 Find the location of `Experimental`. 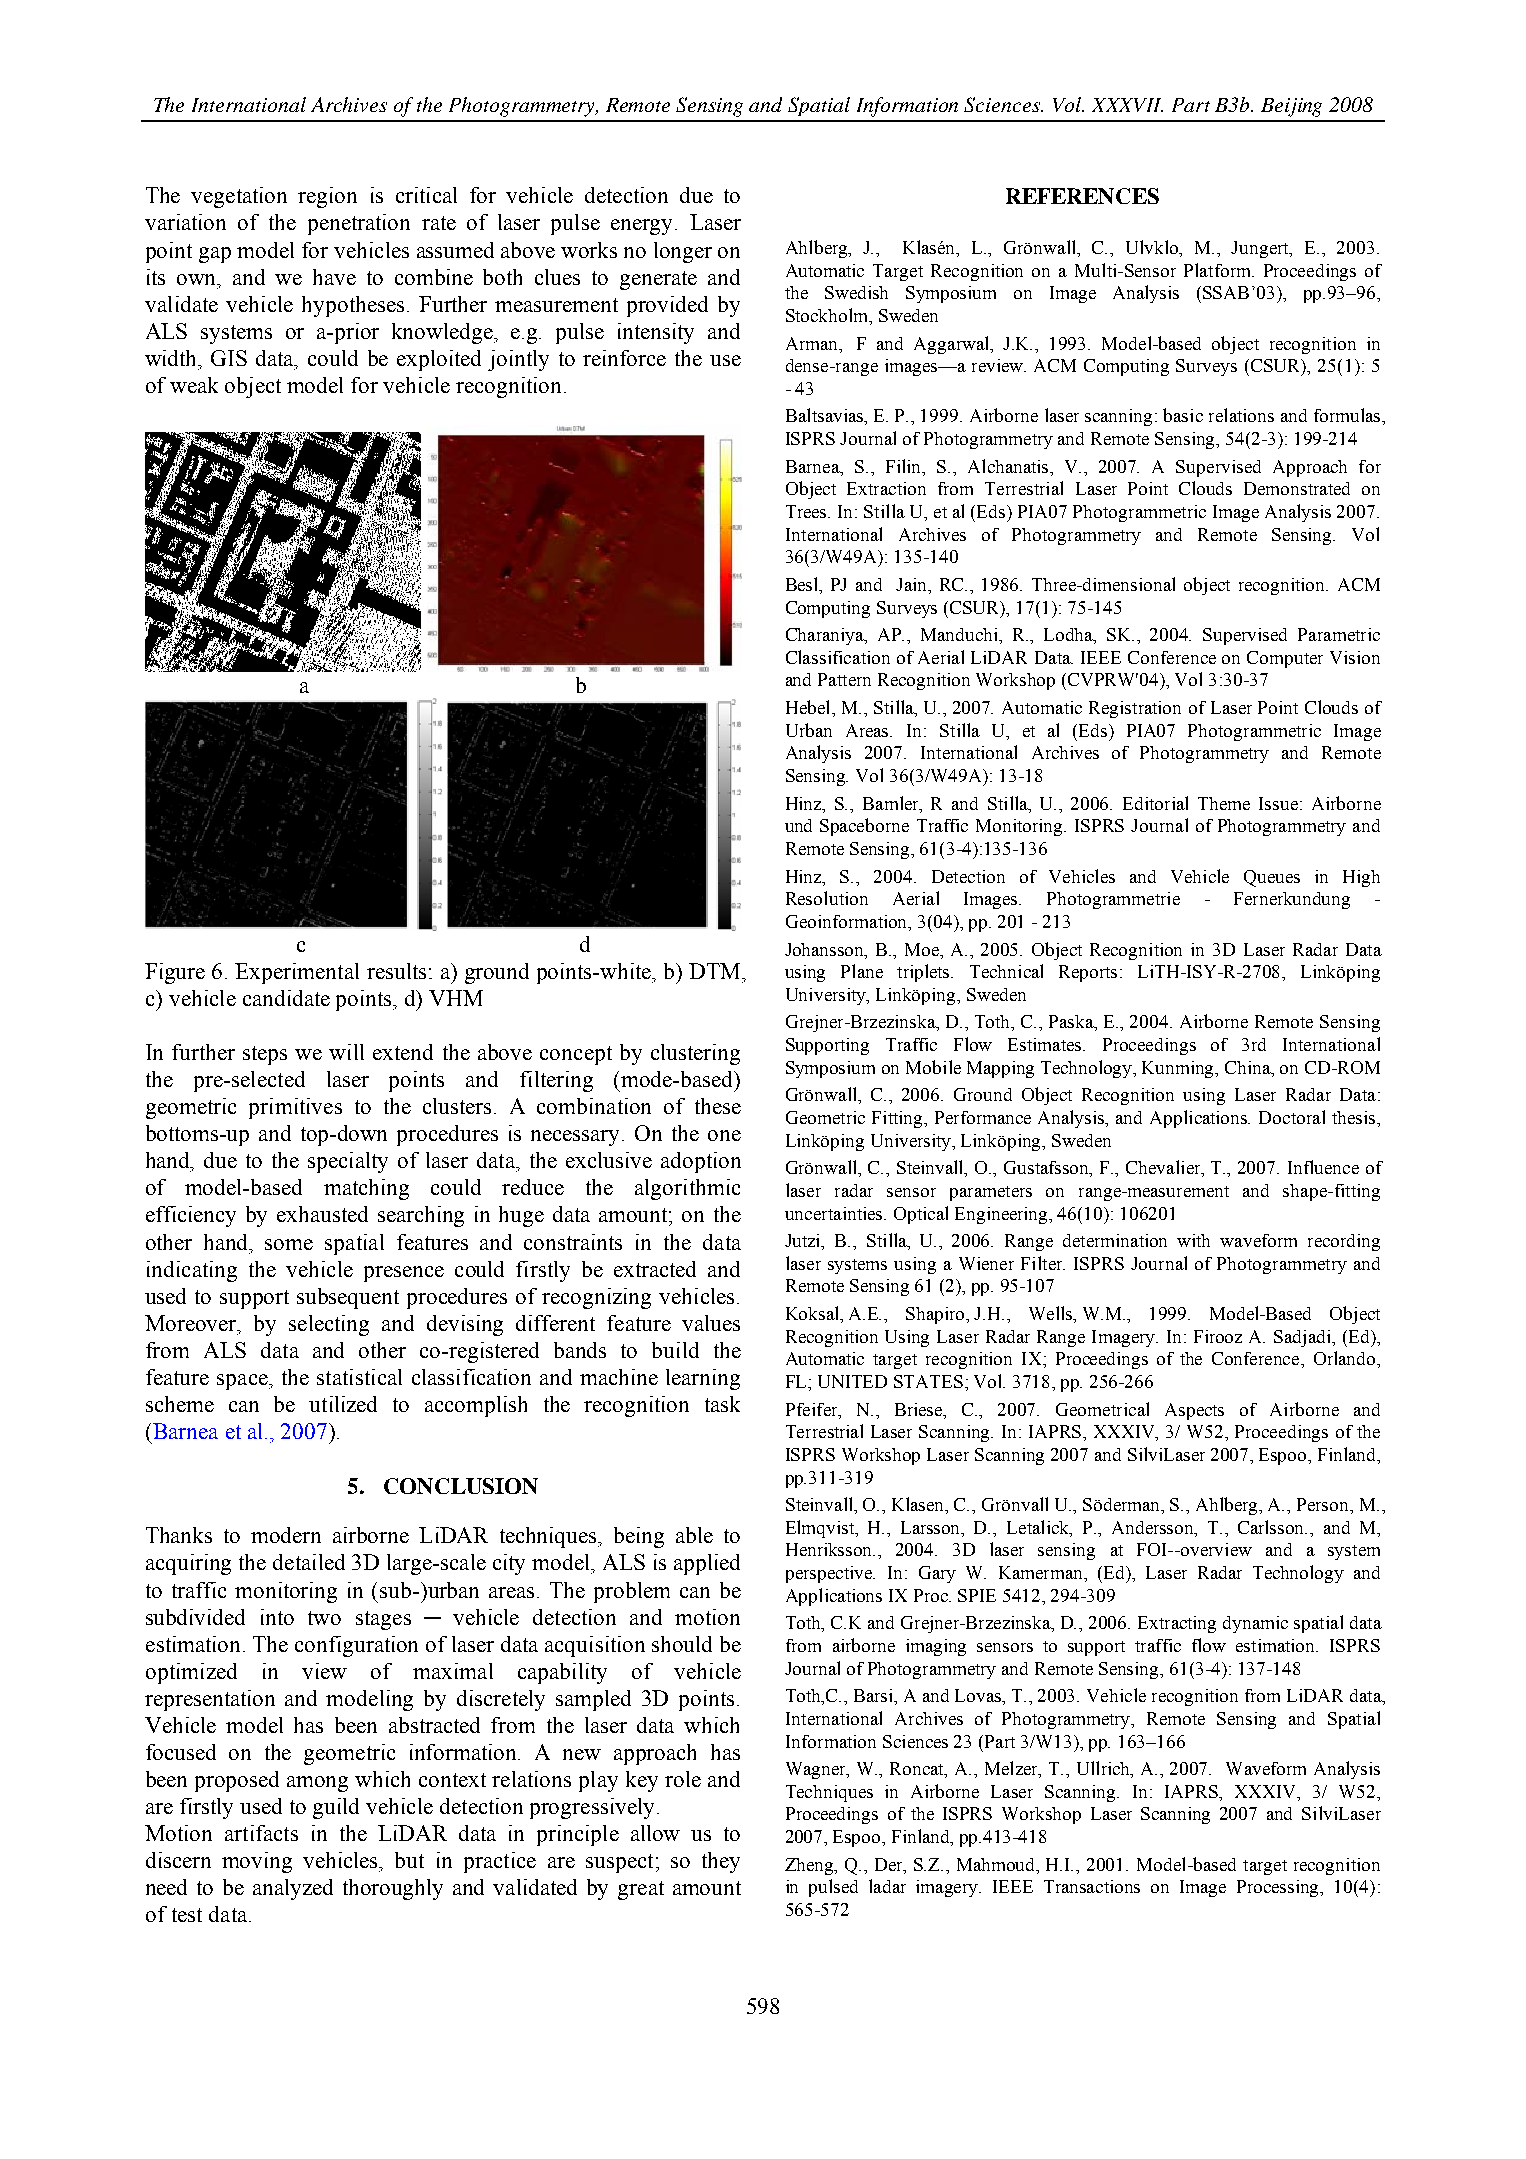

Experimental is located at coordinates (297, 973).
